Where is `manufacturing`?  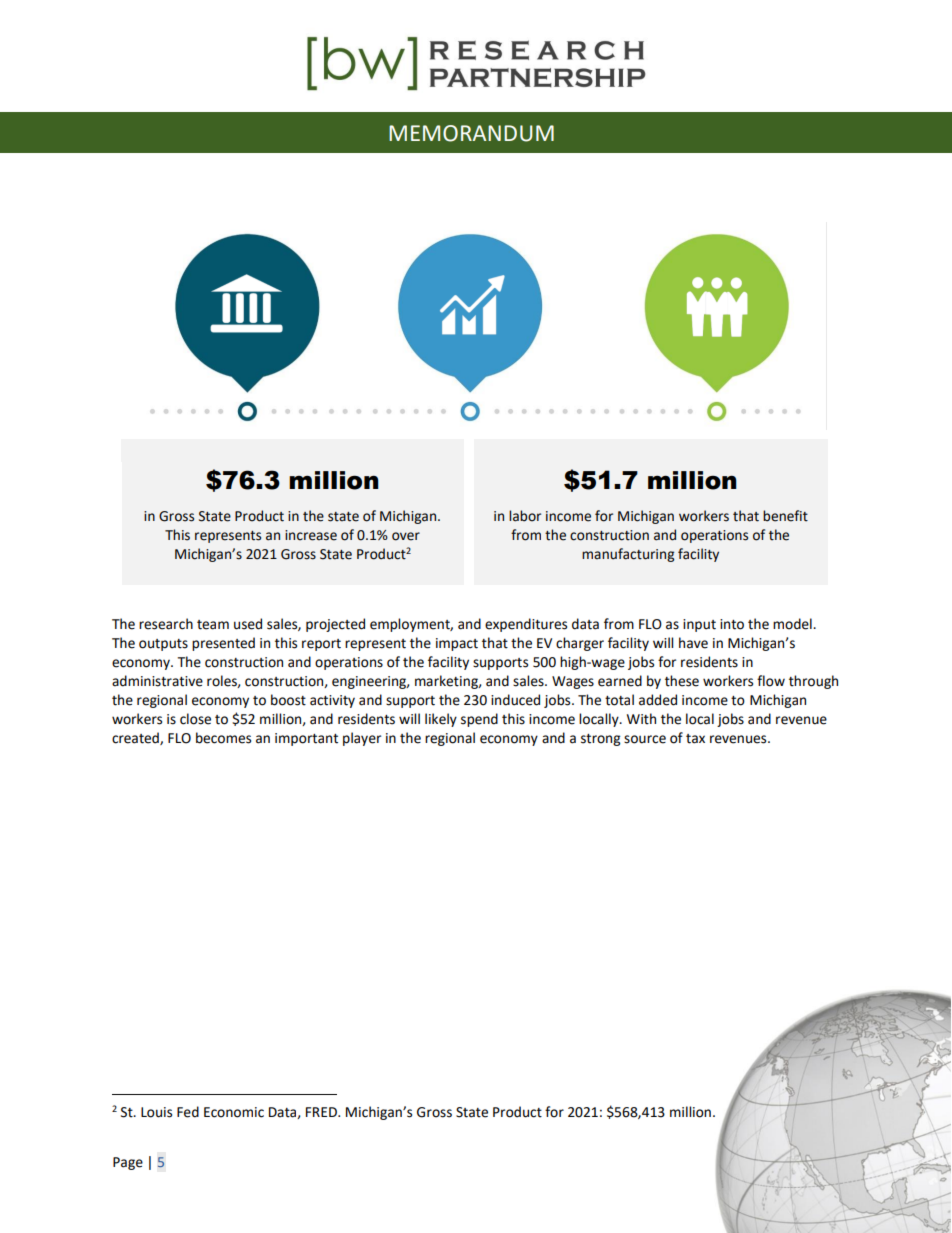 manufacturing is located at coordinates (628, 555).
